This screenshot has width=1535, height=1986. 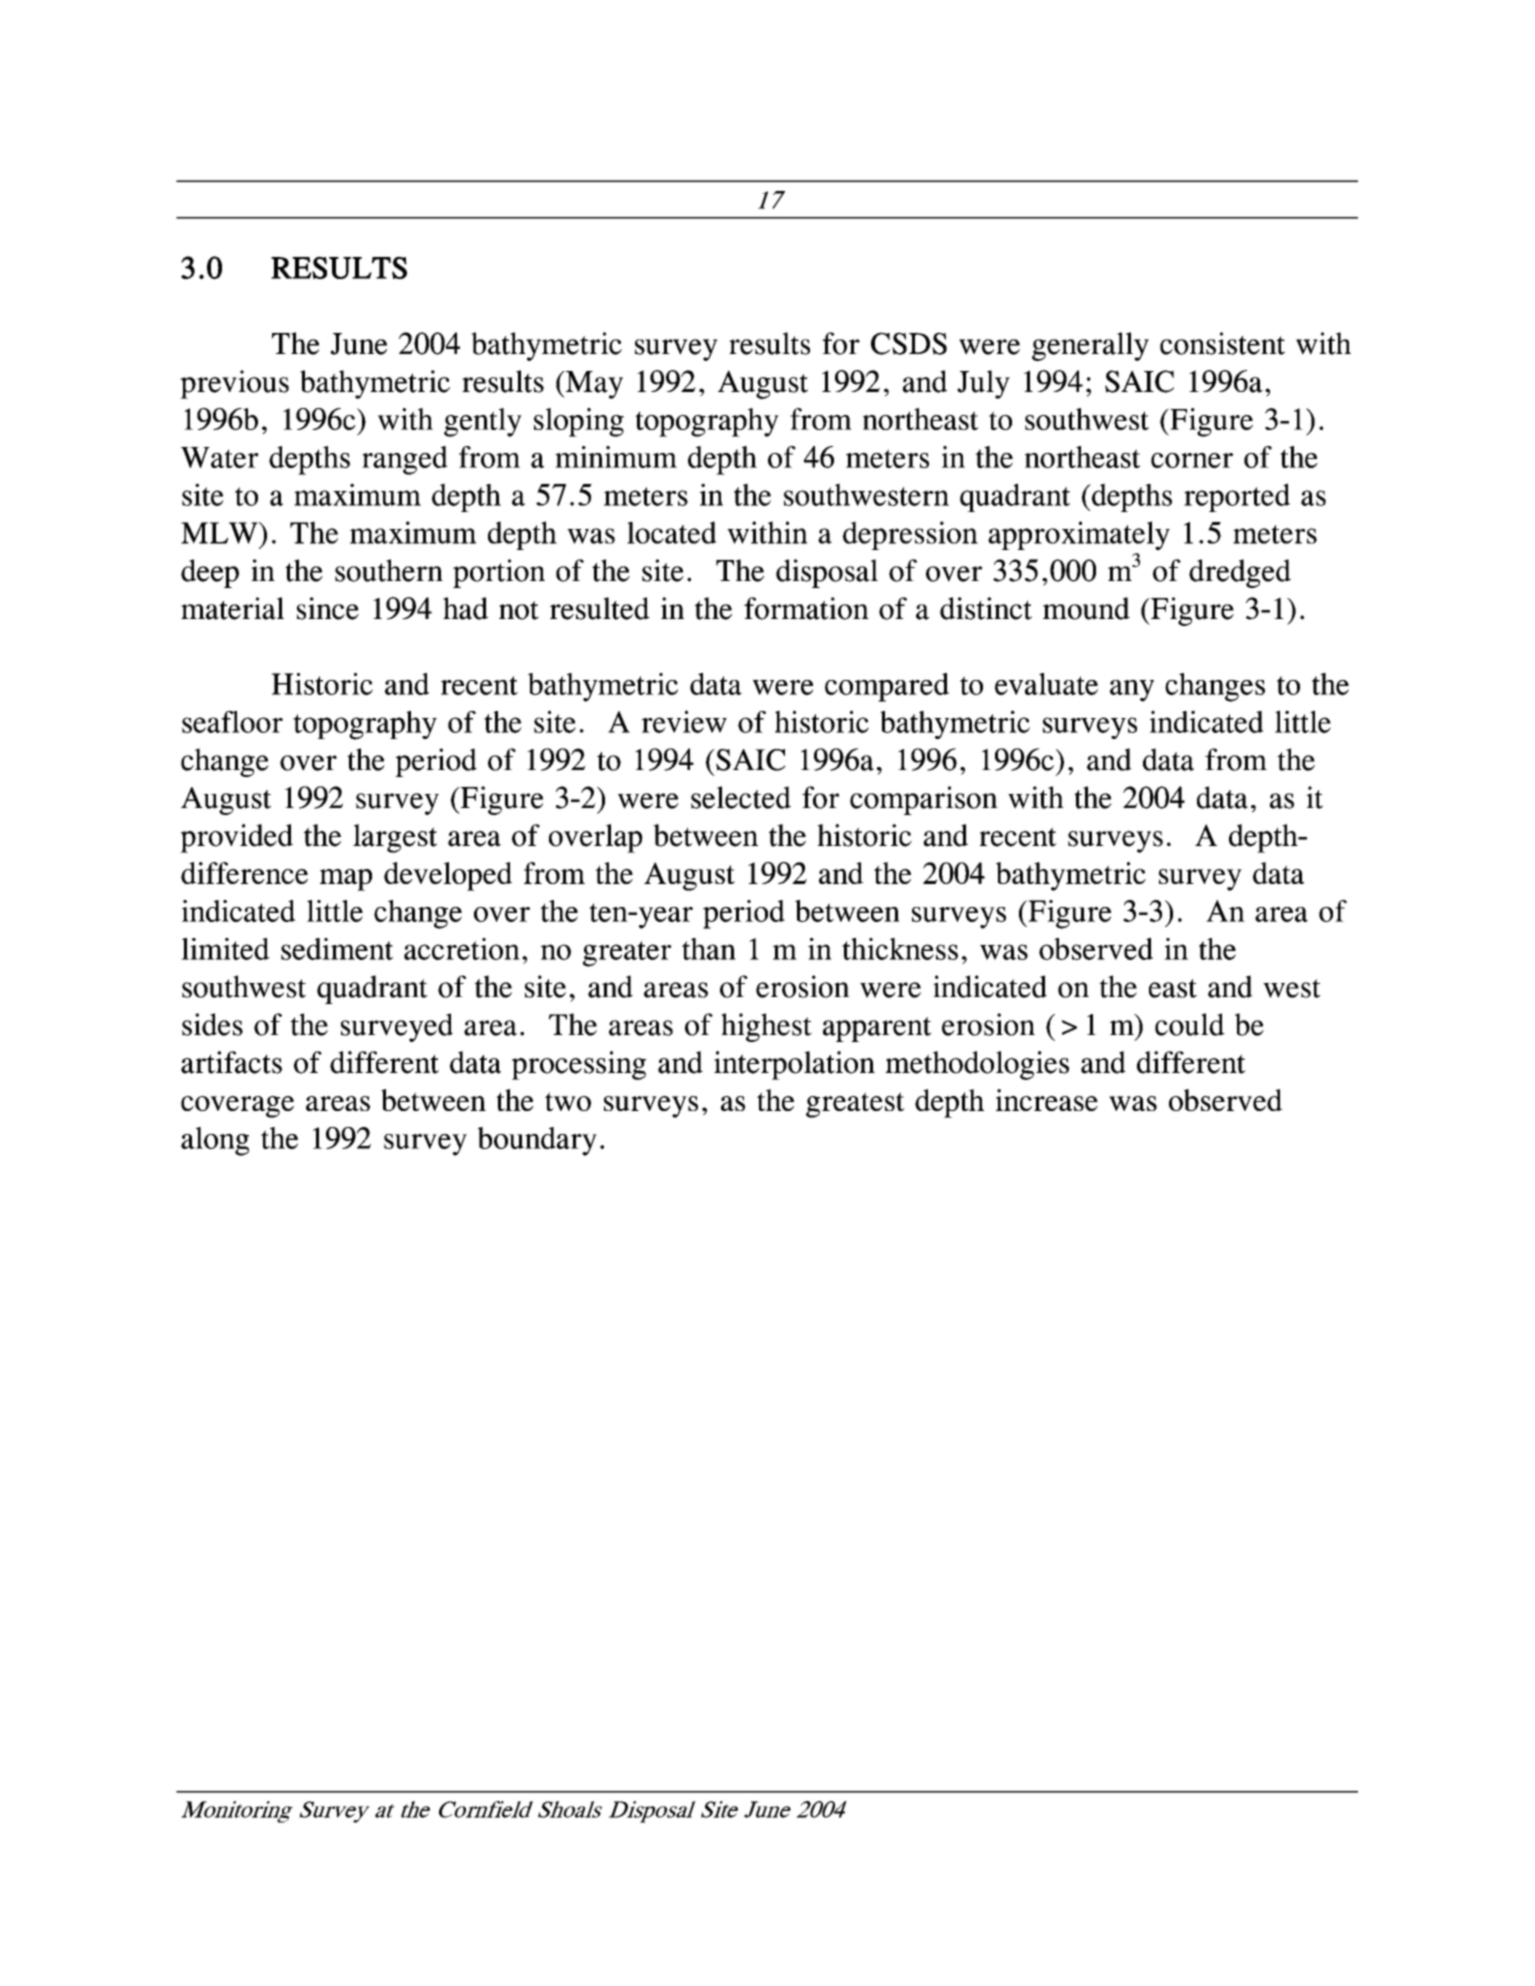 I want to click on greatest, so click(x=855, y=1105).
